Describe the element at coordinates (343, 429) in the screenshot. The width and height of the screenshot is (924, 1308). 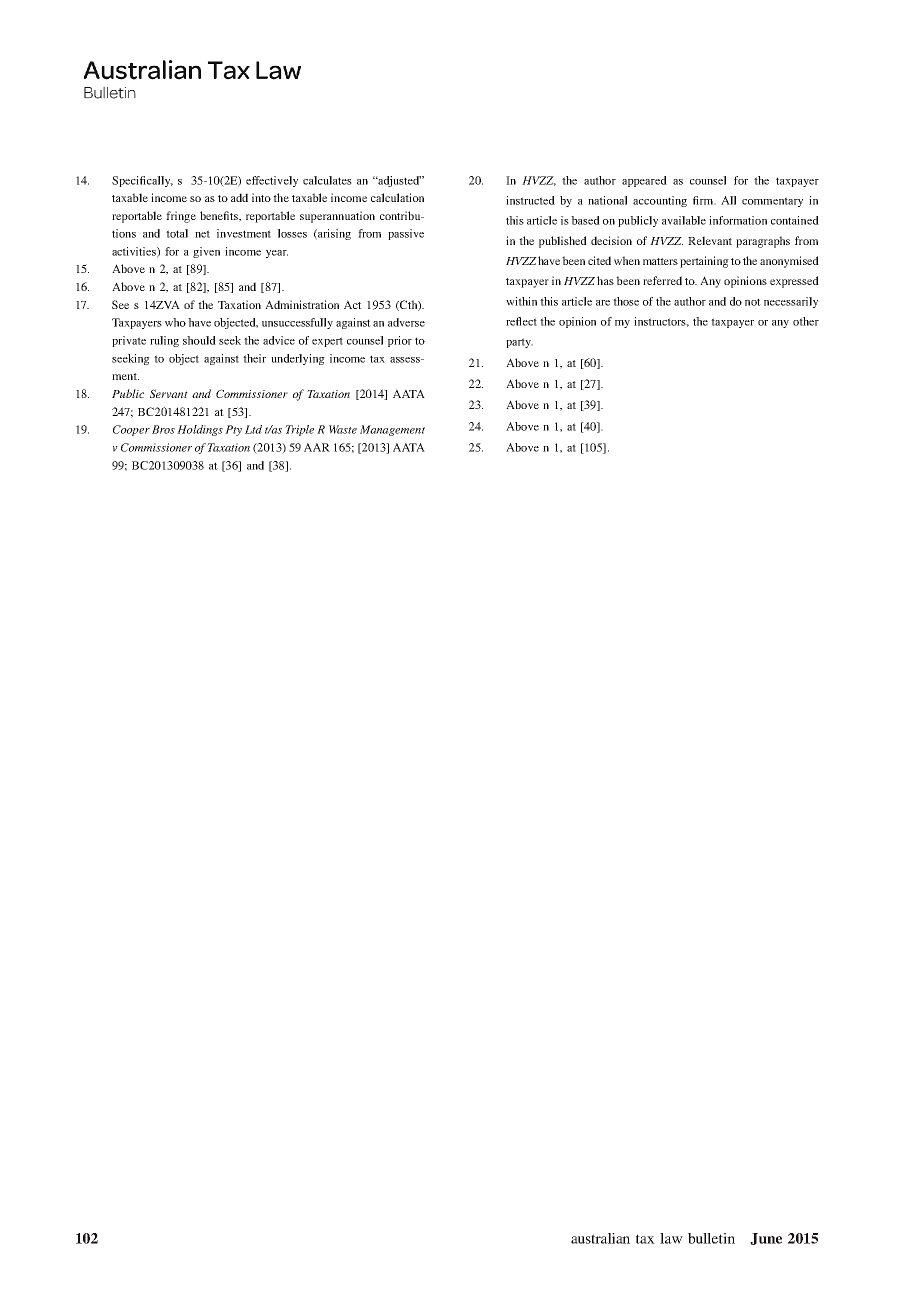
I see `Waste` at that location.
